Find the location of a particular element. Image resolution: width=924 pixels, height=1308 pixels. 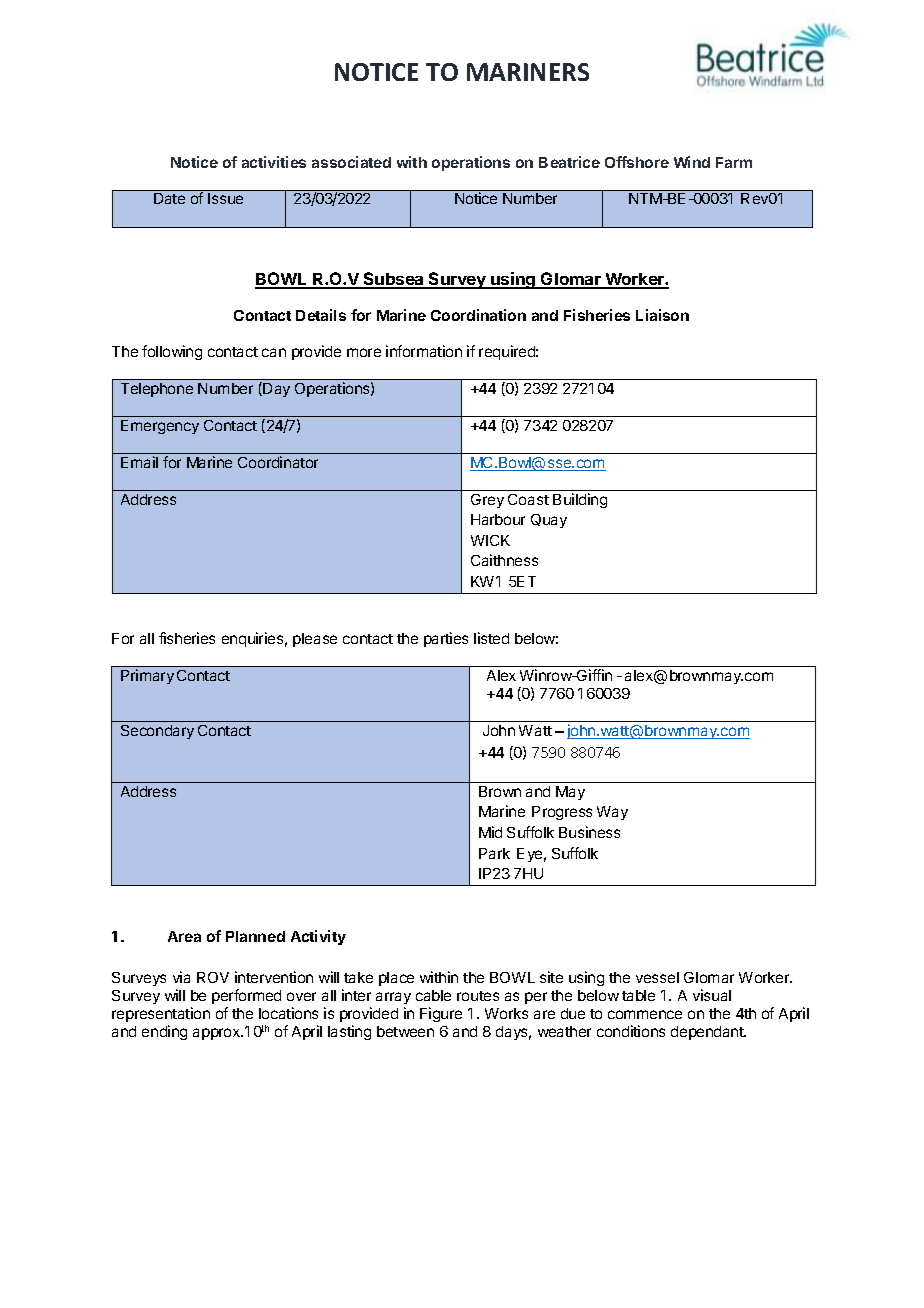

information is located at coordinates (424, 351).
